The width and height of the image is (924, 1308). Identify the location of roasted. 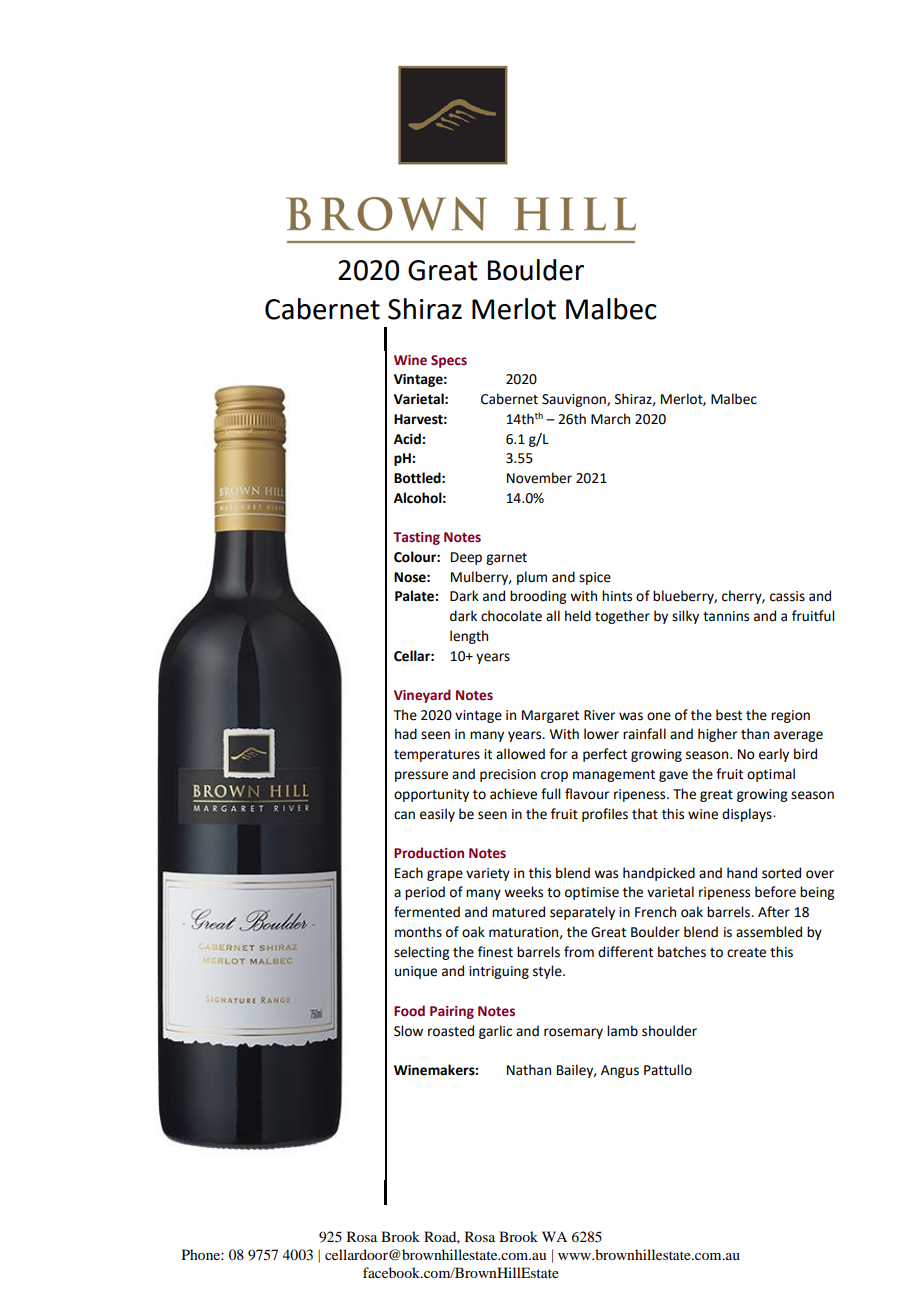
(451, 1031).
